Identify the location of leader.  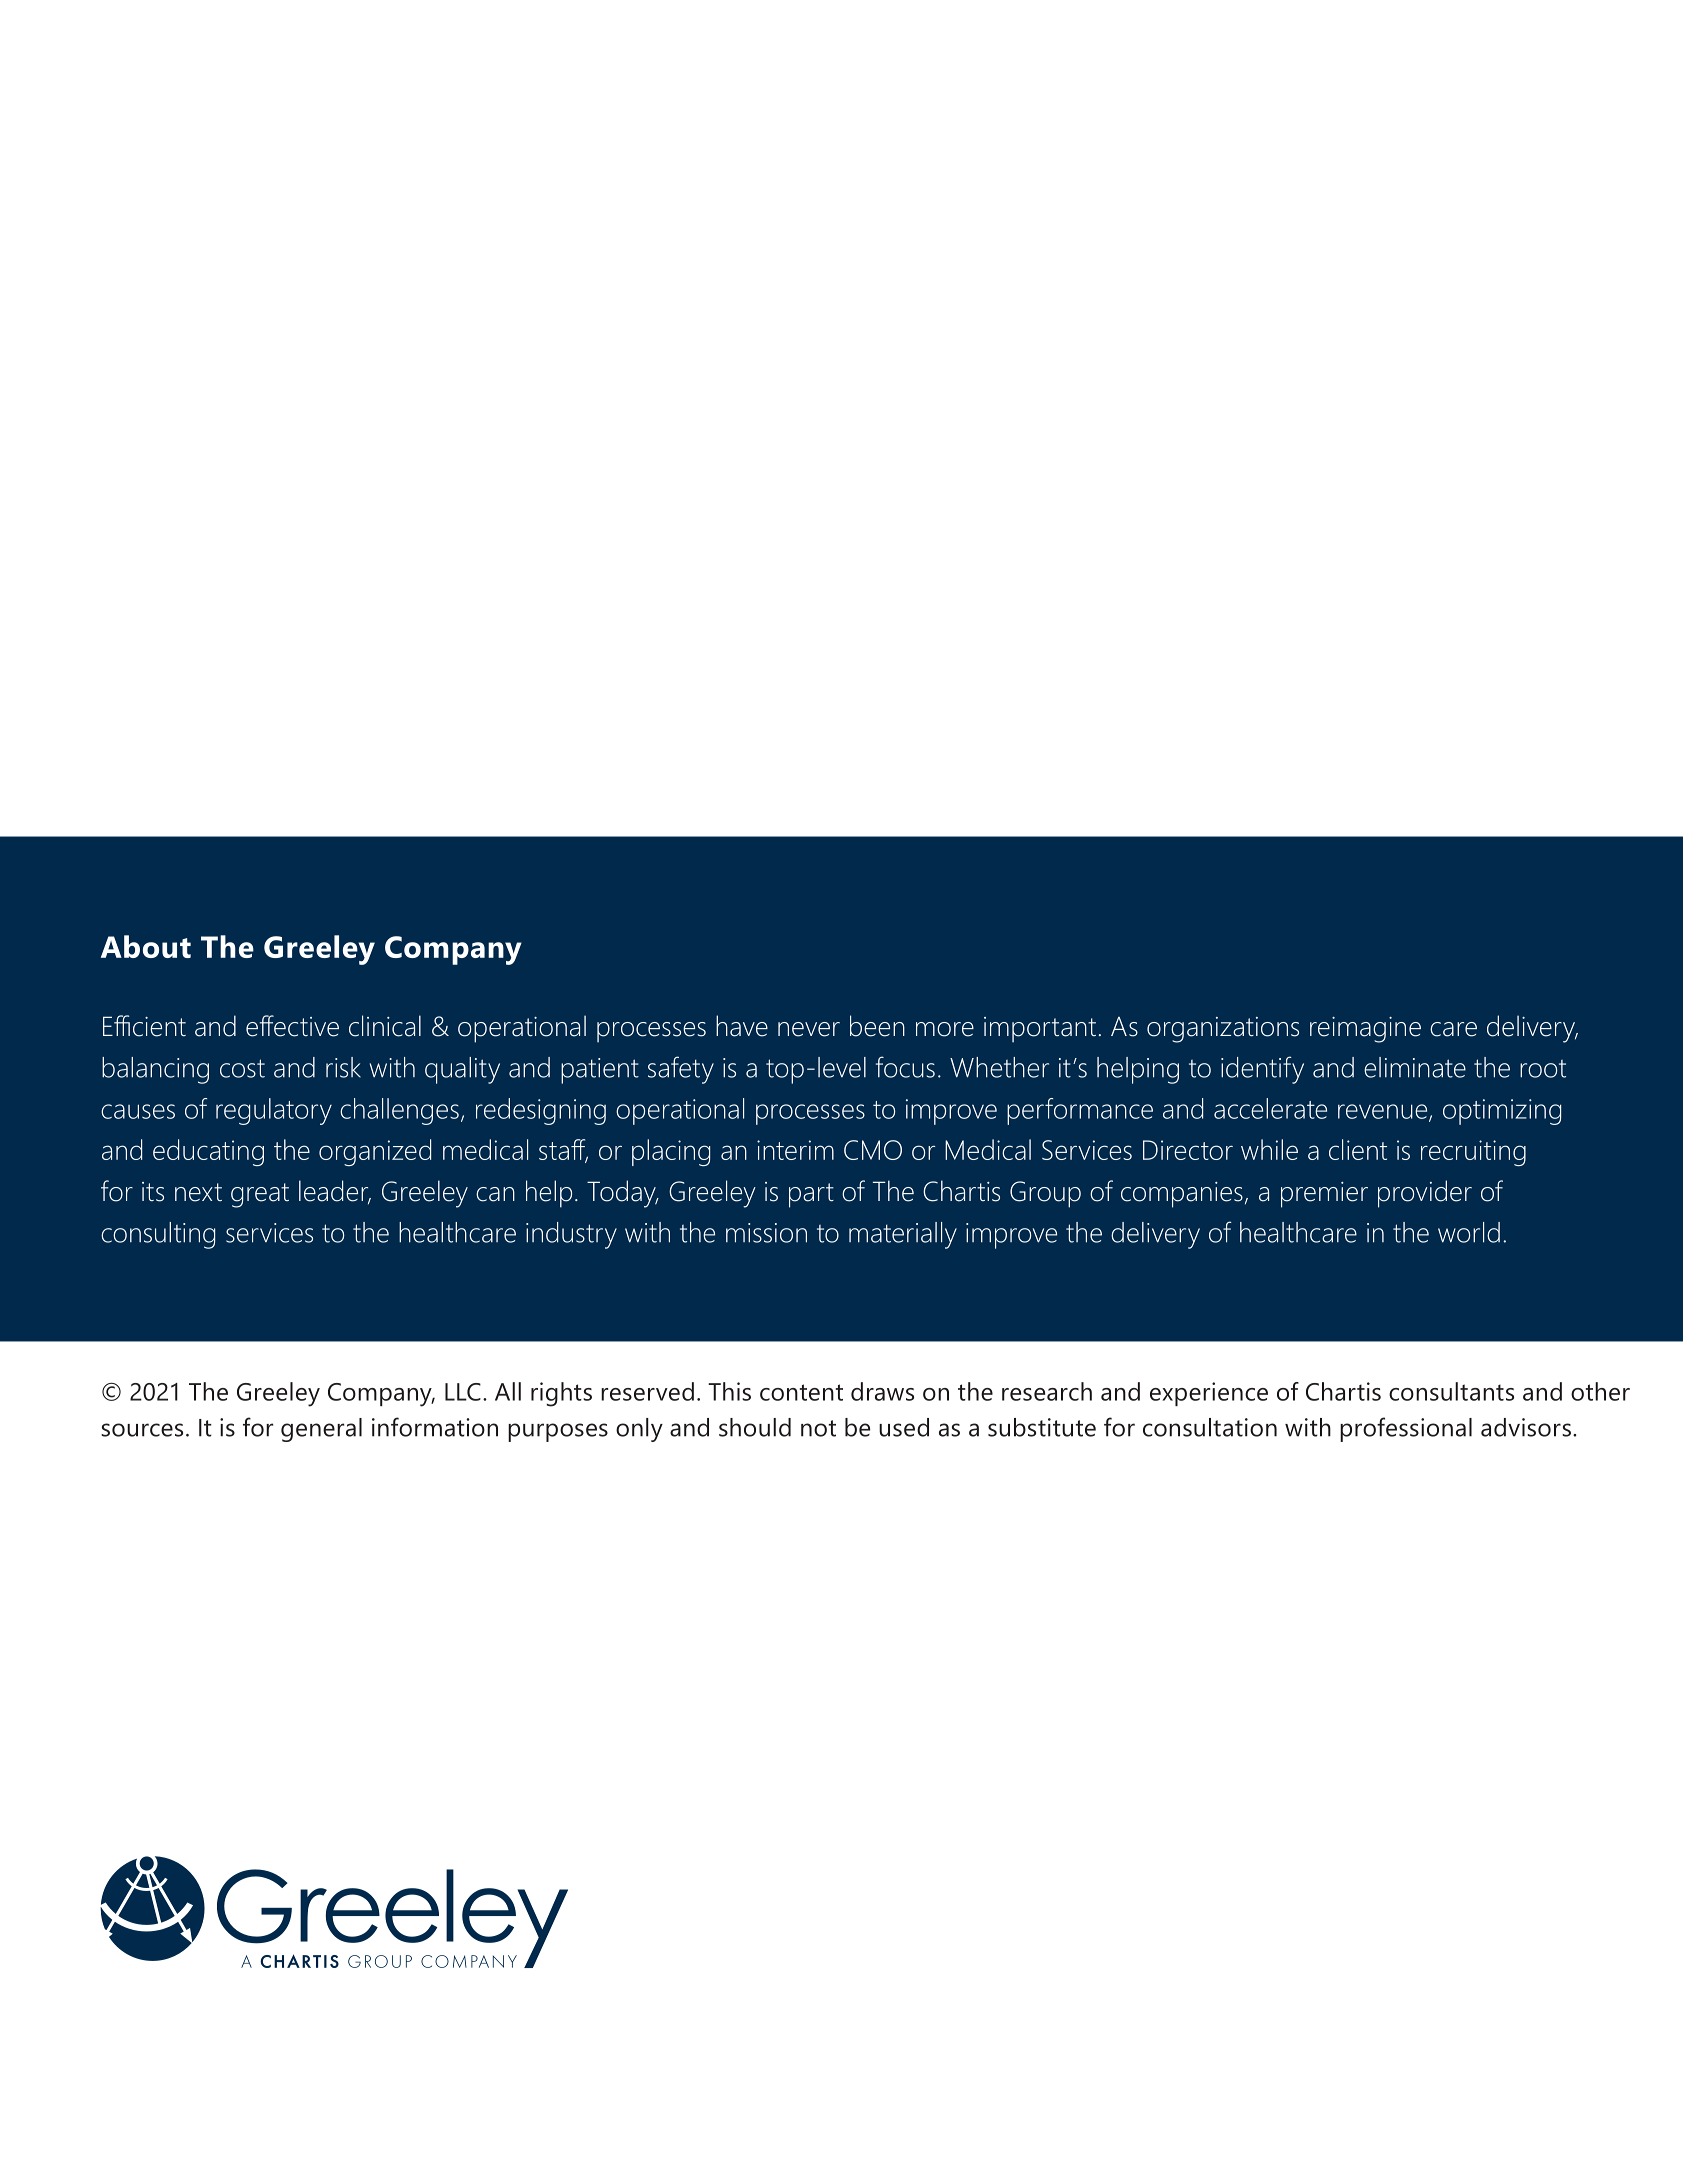
(335, 1192).
